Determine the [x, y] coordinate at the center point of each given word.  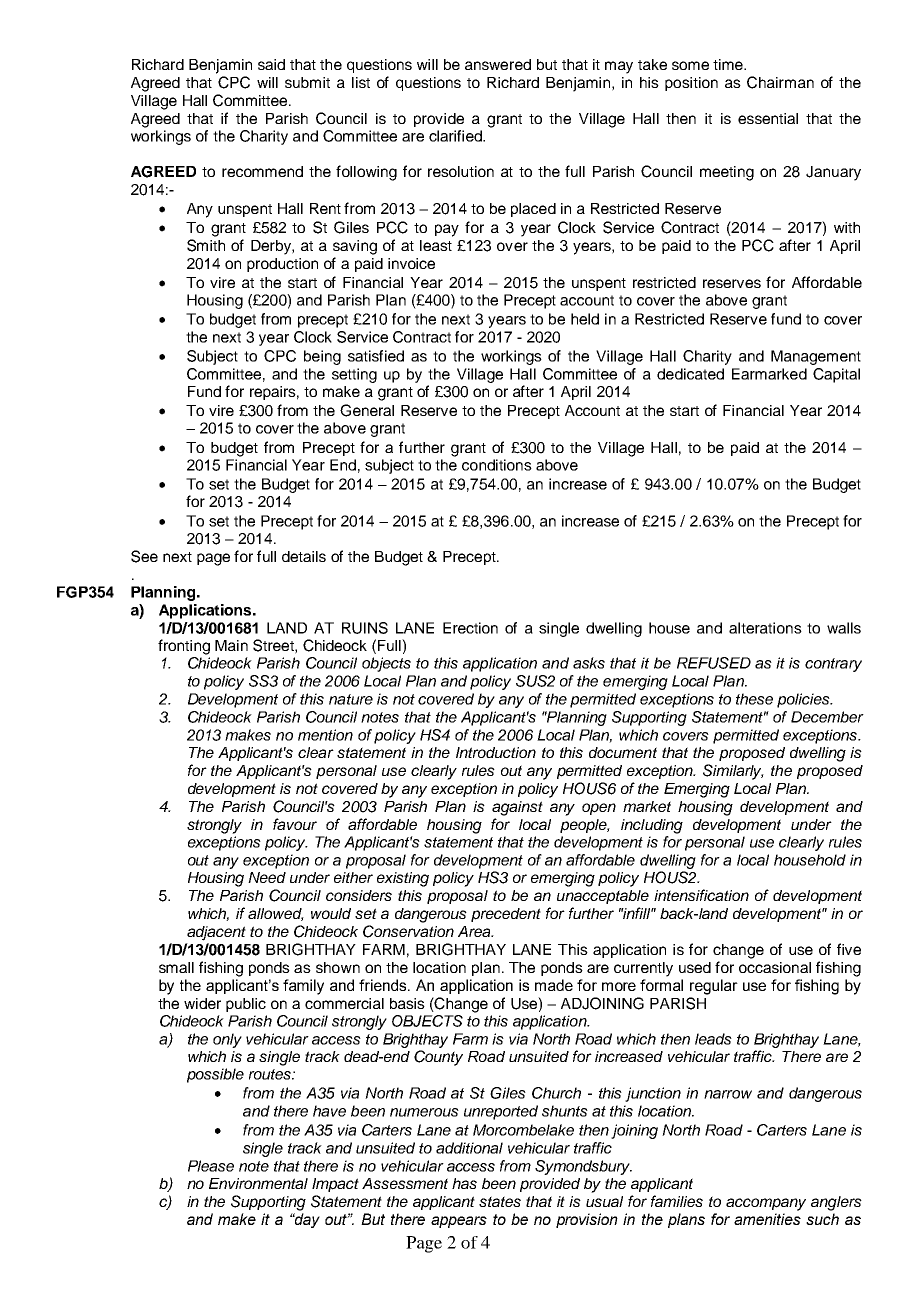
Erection [470, 628]
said [271, 64]
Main [231, 645]
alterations [765, 628]
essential [768, 118]
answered [498, 64]
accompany [766, 1204]
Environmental [258, 1183]
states [500, 1201]
